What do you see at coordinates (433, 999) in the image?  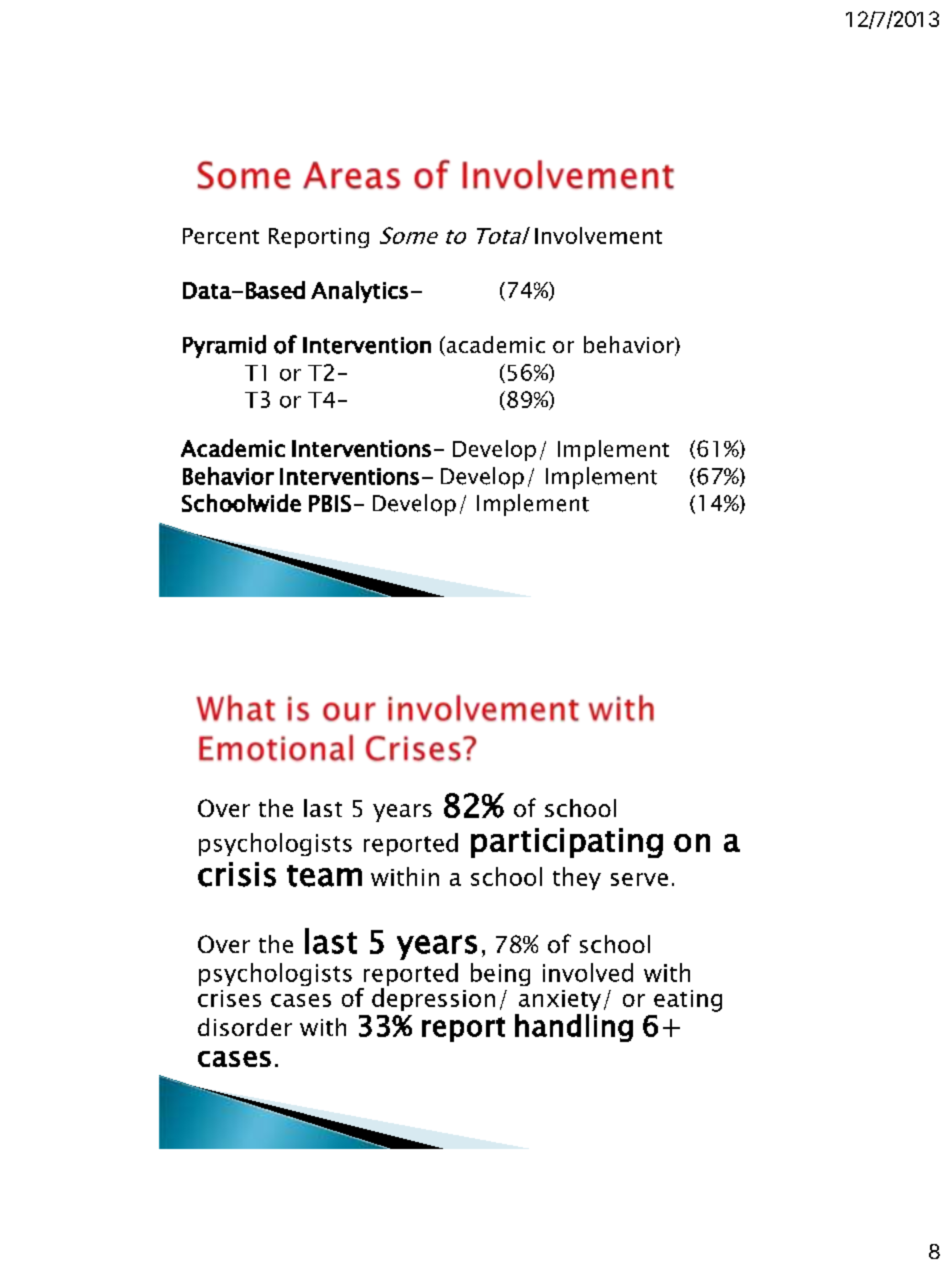 I see `depression` at bounding box center [433, 999].
